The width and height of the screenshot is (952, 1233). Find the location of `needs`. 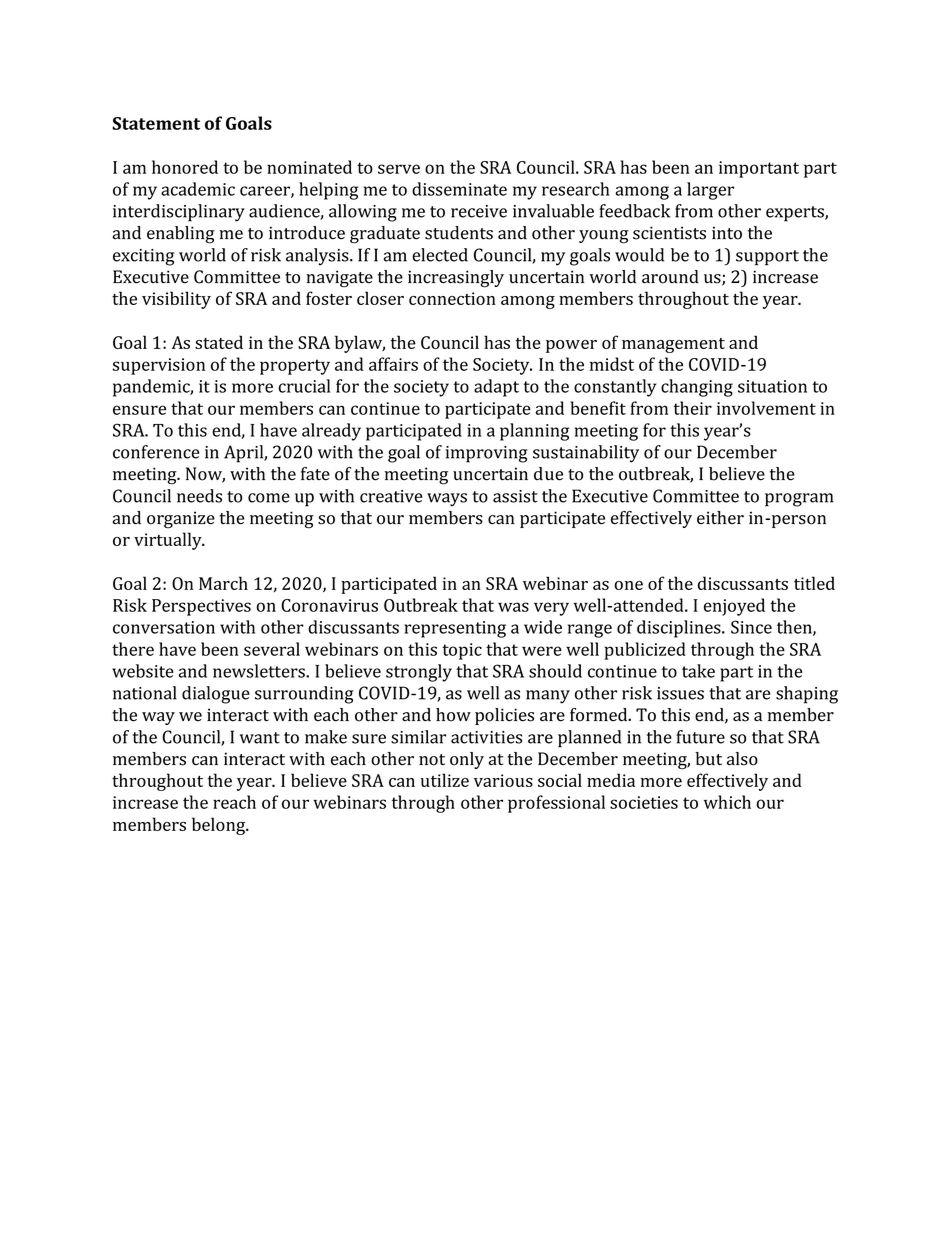

needs is located at coordinates (199, 496).
